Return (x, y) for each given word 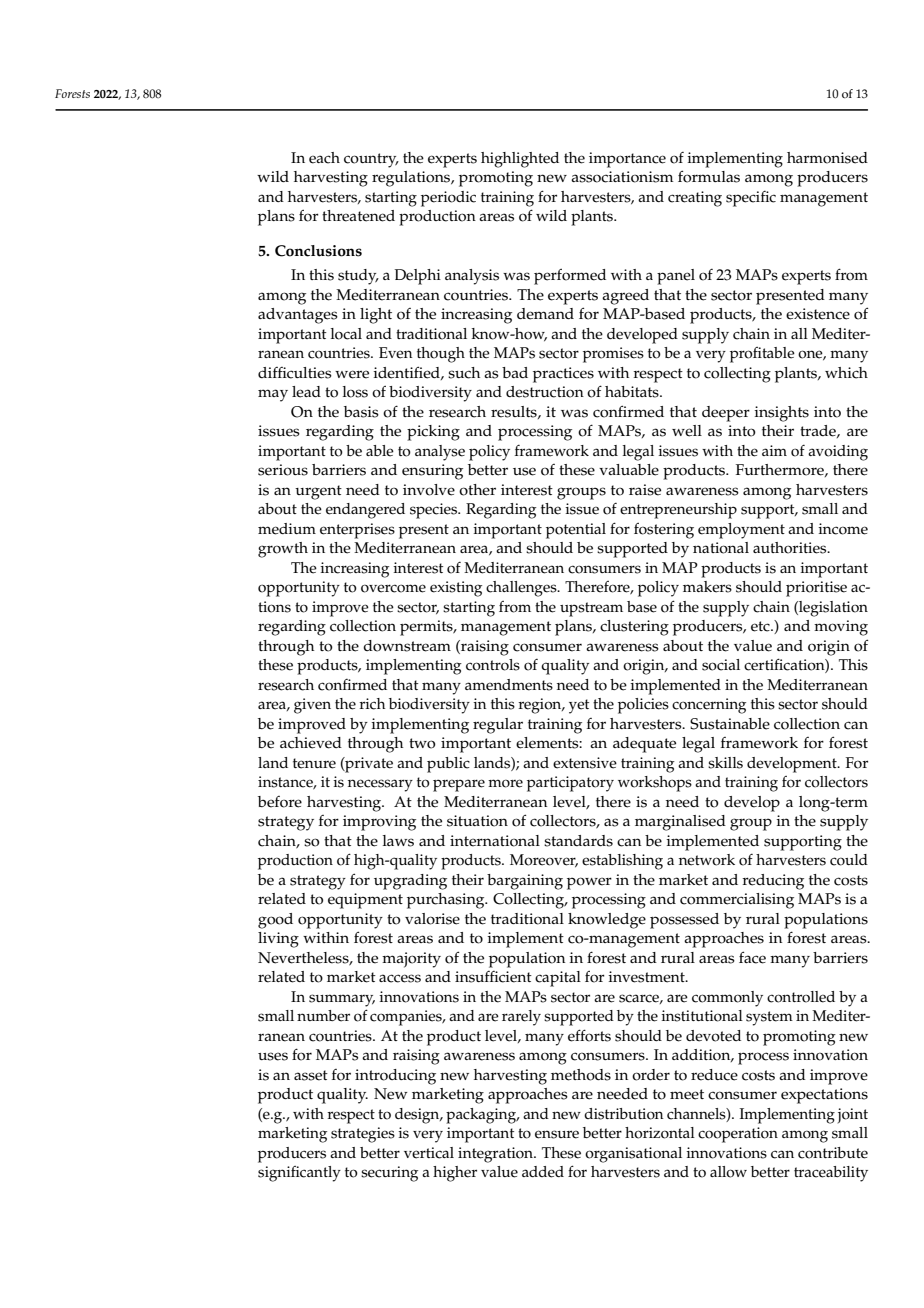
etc (761, 626)
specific (751, 199)
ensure (557, 1134)
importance (627, 160)
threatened (358, 216)
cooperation (738, 1135)
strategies (363, 1135)
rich (372, 704)
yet (579, 706)
